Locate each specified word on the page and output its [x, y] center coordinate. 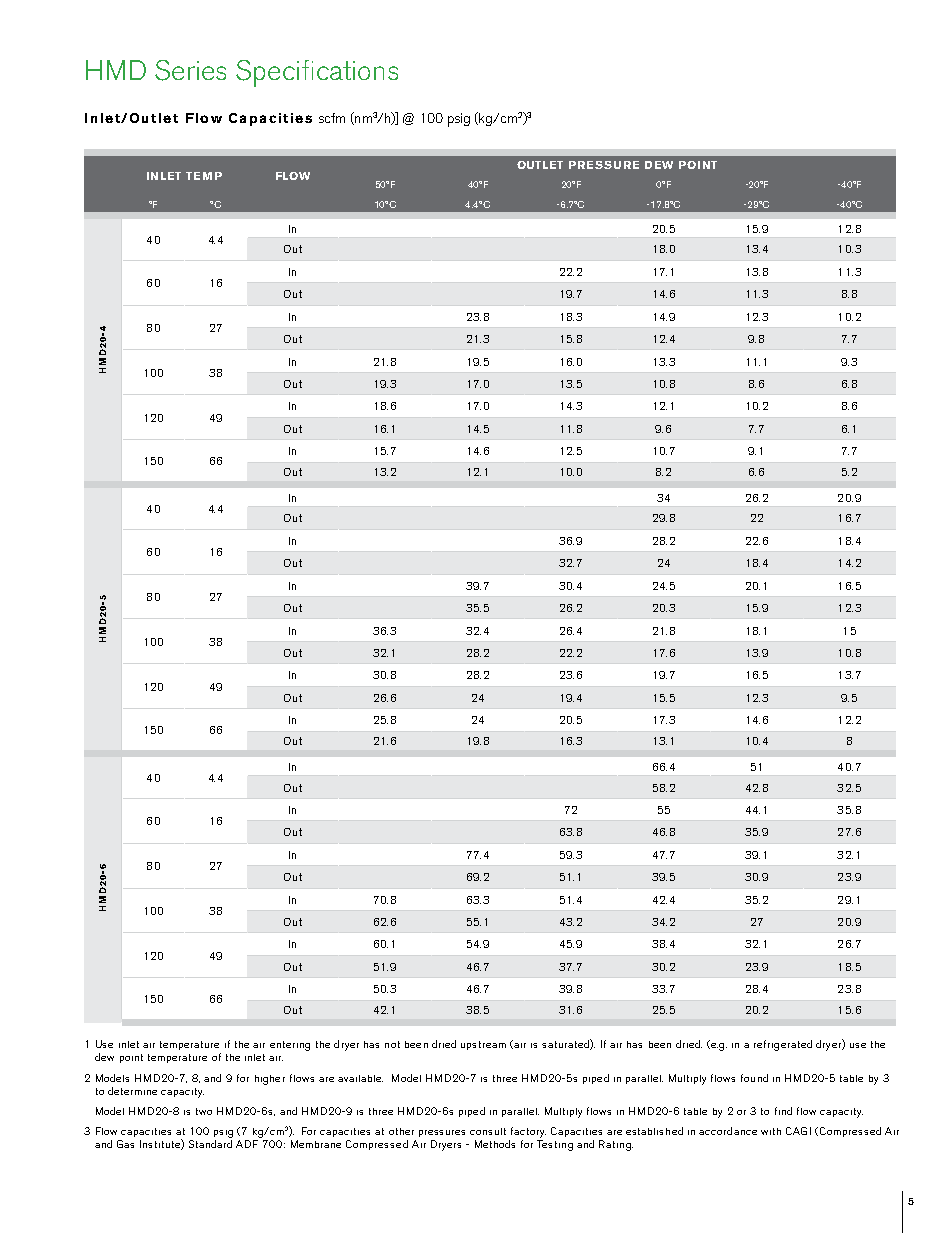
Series [190, 70]
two [204, 1111]
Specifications [317, 73]
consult [488, 1131]
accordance [728, 1131]
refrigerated [783, 1045]
